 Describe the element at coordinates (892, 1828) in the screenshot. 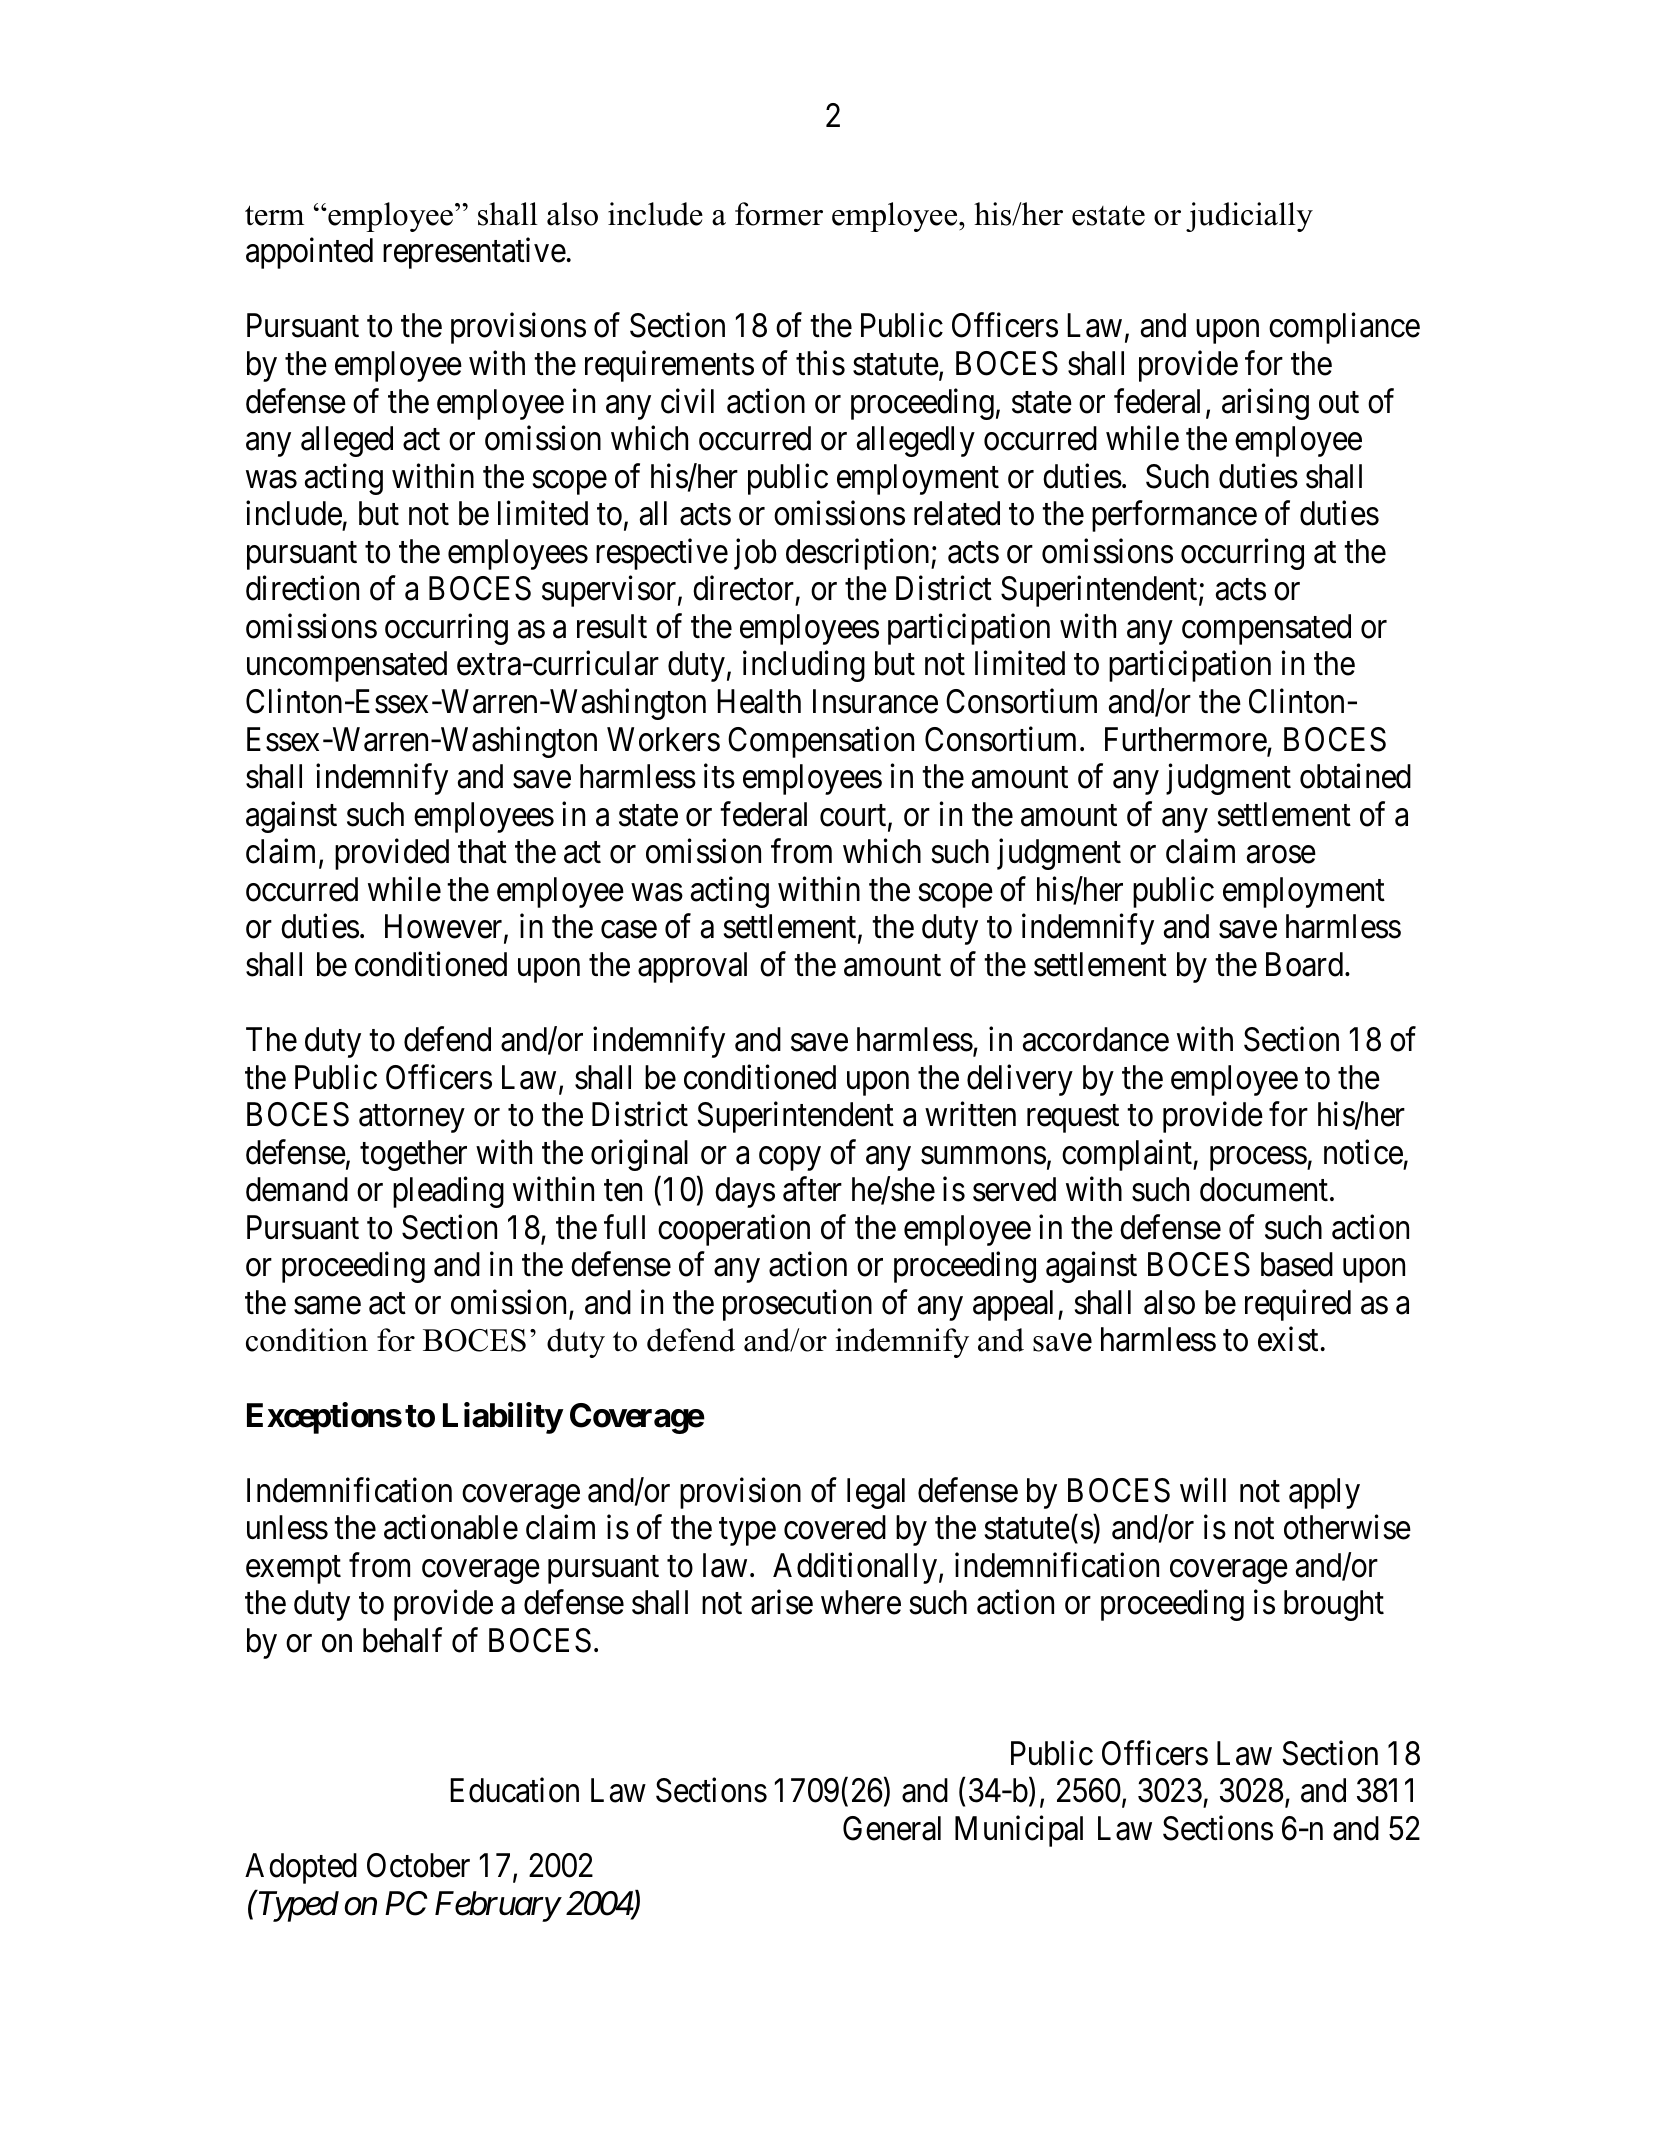

I see `General` at that location.
